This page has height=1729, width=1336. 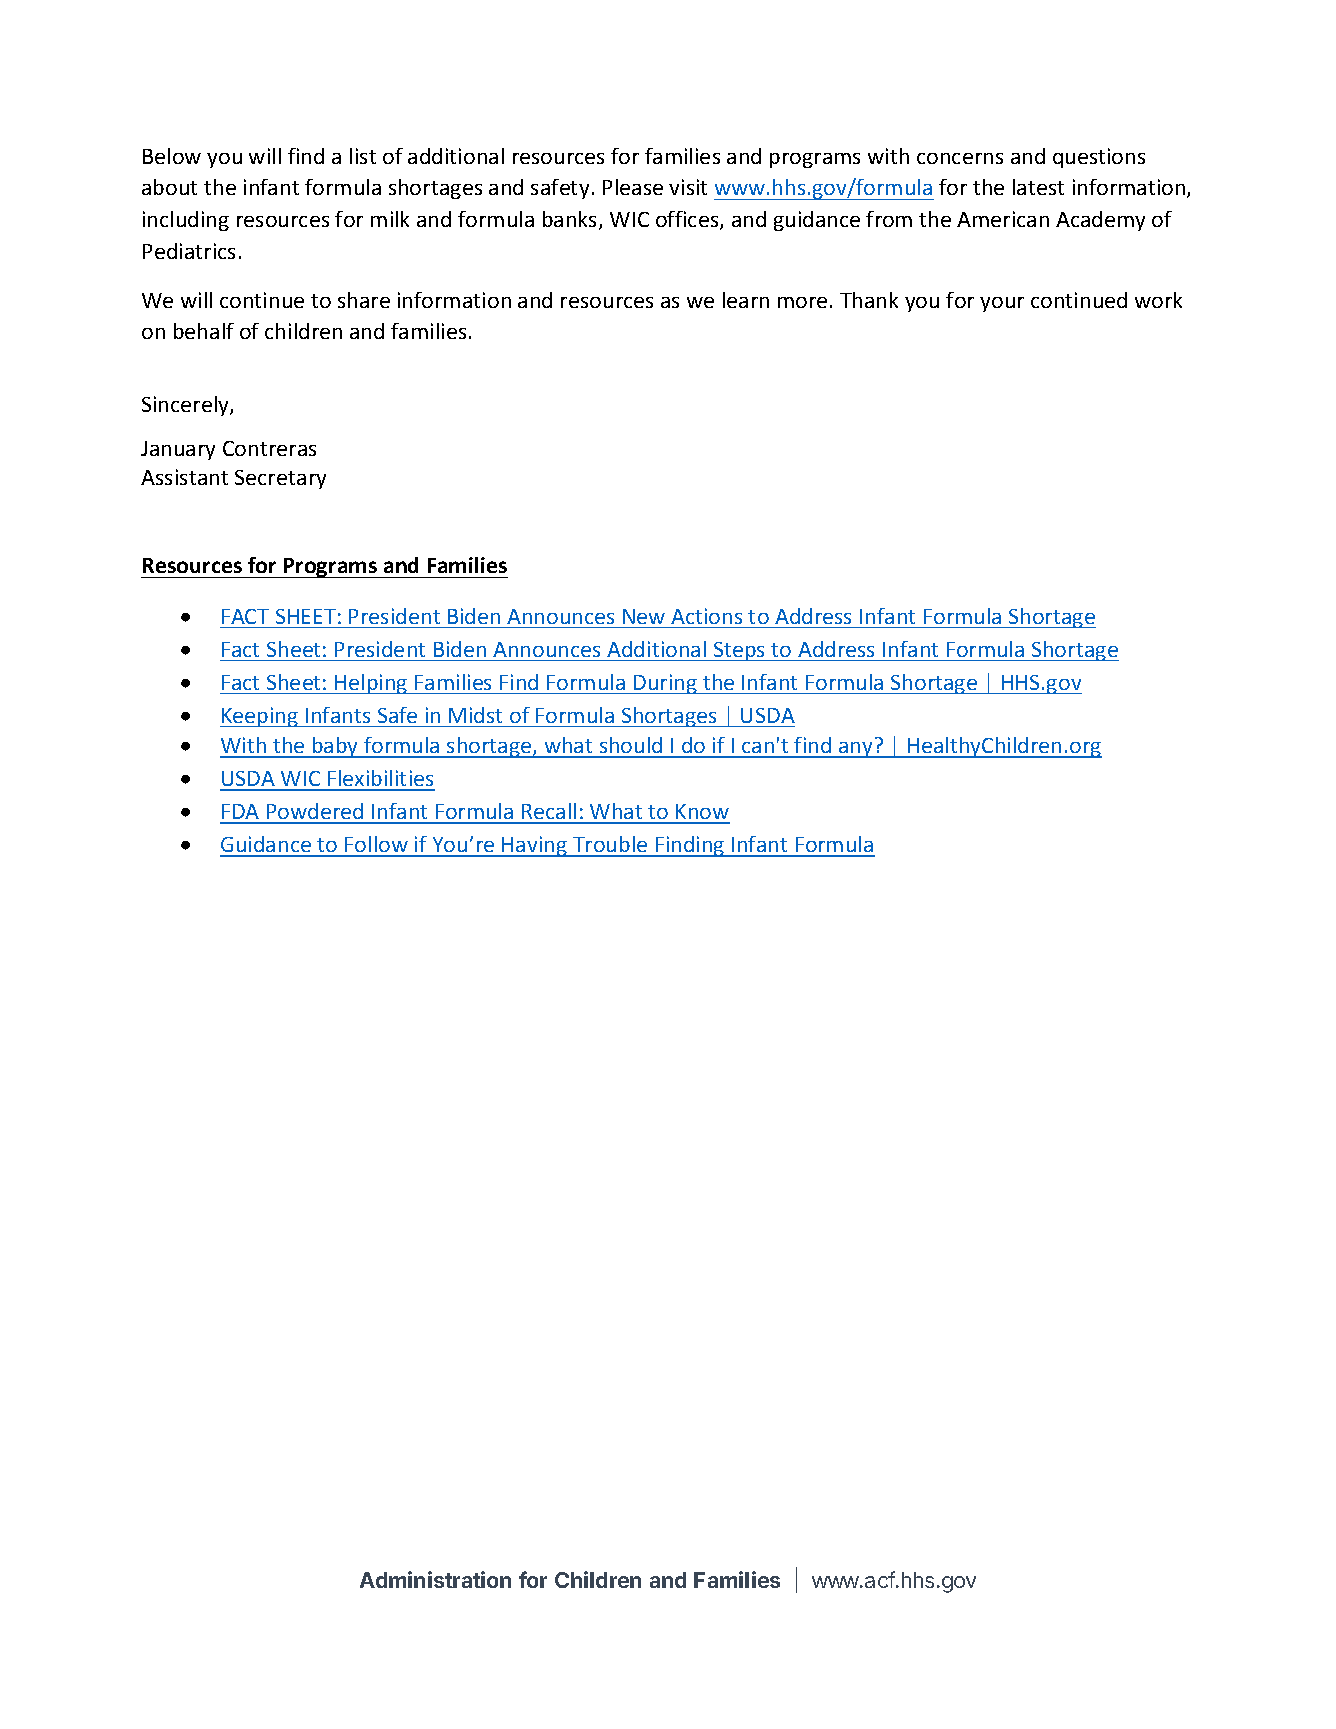 What do you see at coordinates (688, 187) in the page?
I see `visit` at bounding box center [688, 187].
